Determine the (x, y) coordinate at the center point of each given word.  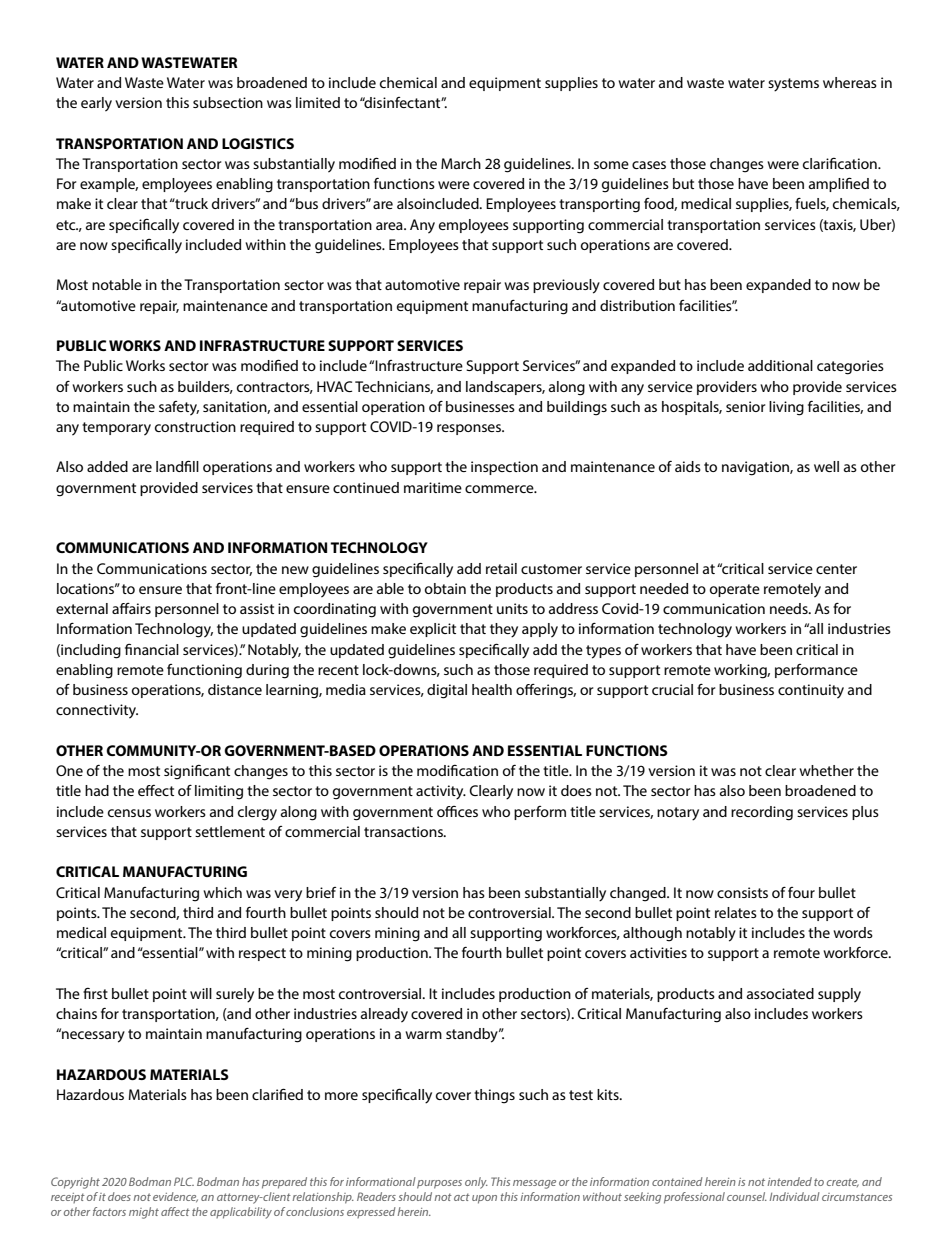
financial (152, 649)
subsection (228, 102)
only (476, 1183)
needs (790, 608)
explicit (433, 630)
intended (790, 1181)
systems (793, 85)
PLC (184, 1181)
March (461, 163)
